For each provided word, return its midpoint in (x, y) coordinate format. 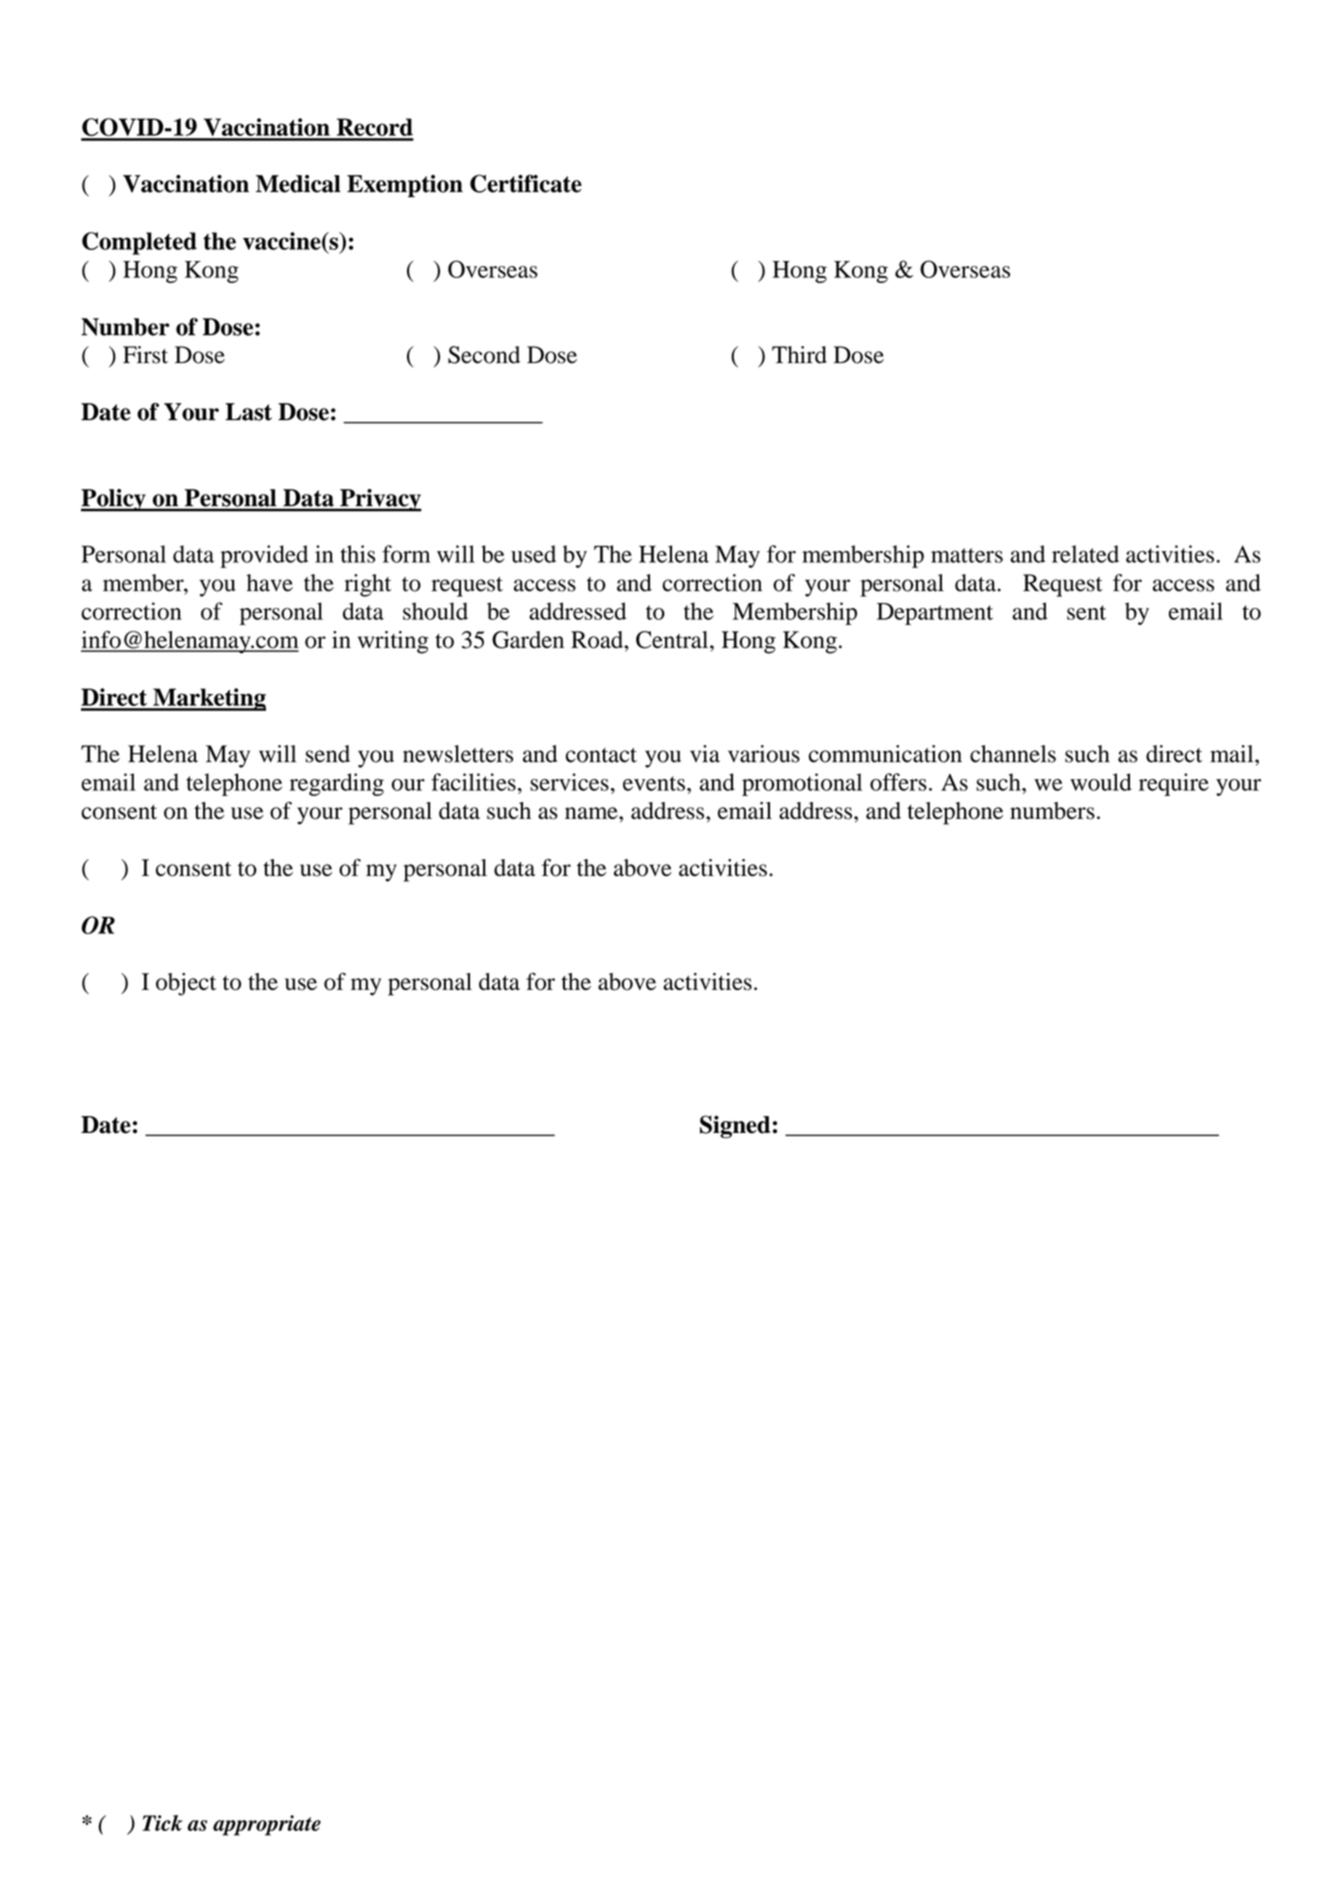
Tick (162, 1823)
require (1174, 784)
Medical (298, 184)
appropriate (267, 1825)
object (186, 984)
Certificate (526, 183)
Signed (735, 1126)
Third (799, 355)
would (1101, 782)
